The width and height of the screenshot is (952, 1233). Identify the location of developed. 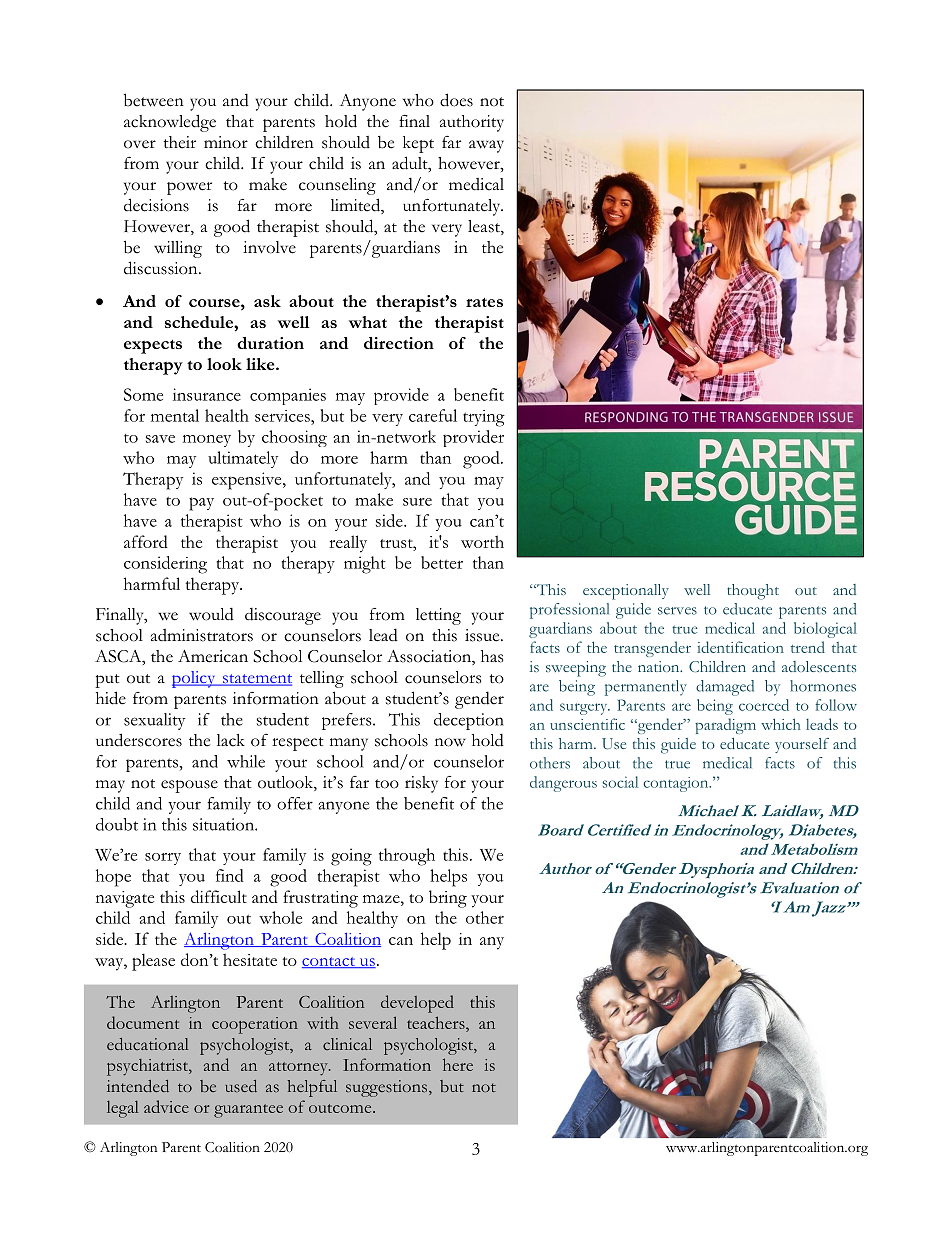
(417, 1004).
